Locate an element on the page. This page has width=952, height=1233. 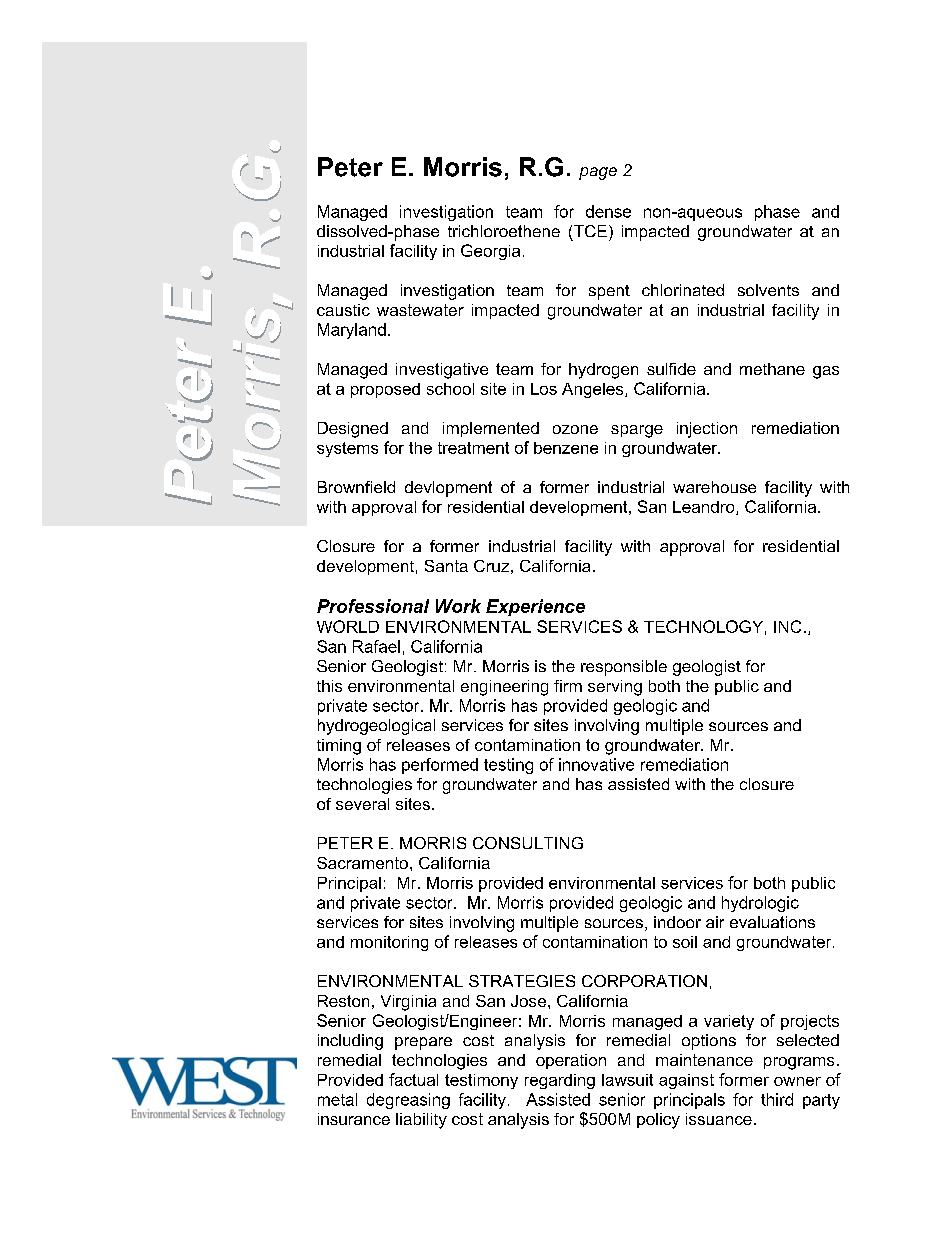
degreasing is located at coordinates (408, 1101).
